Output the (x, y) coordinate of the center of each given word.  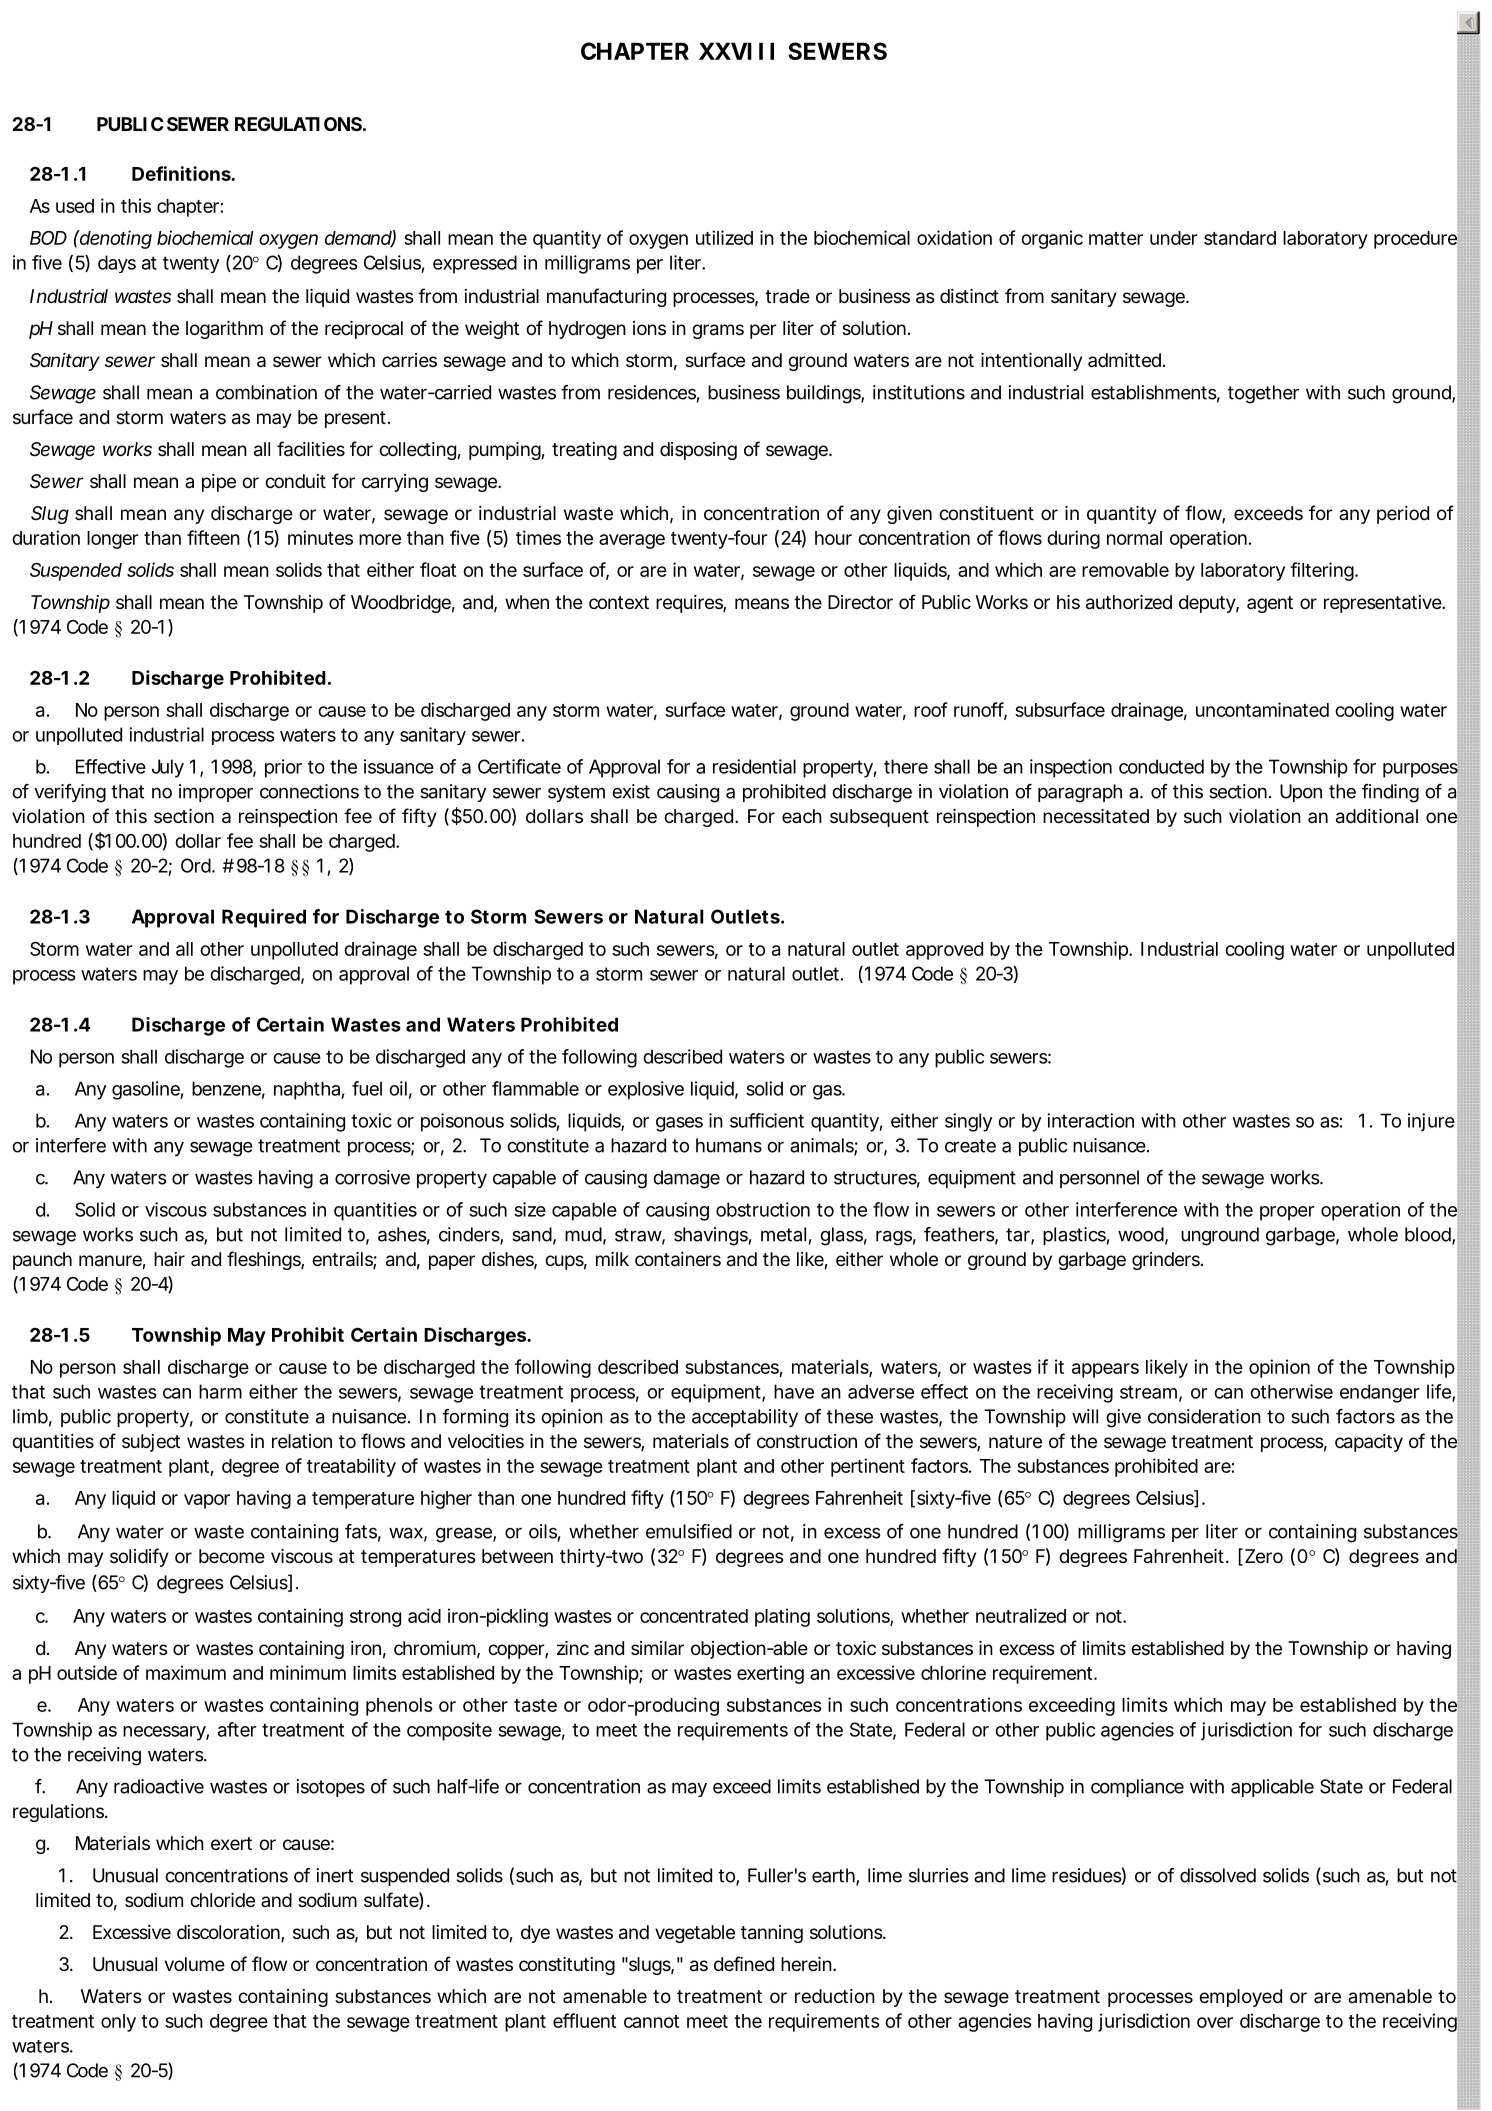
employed (1240, 1998)
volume (195, 1964)
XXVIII (736, 51)
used (75, 206)
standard (1240, 238)
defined (744, 1963)
